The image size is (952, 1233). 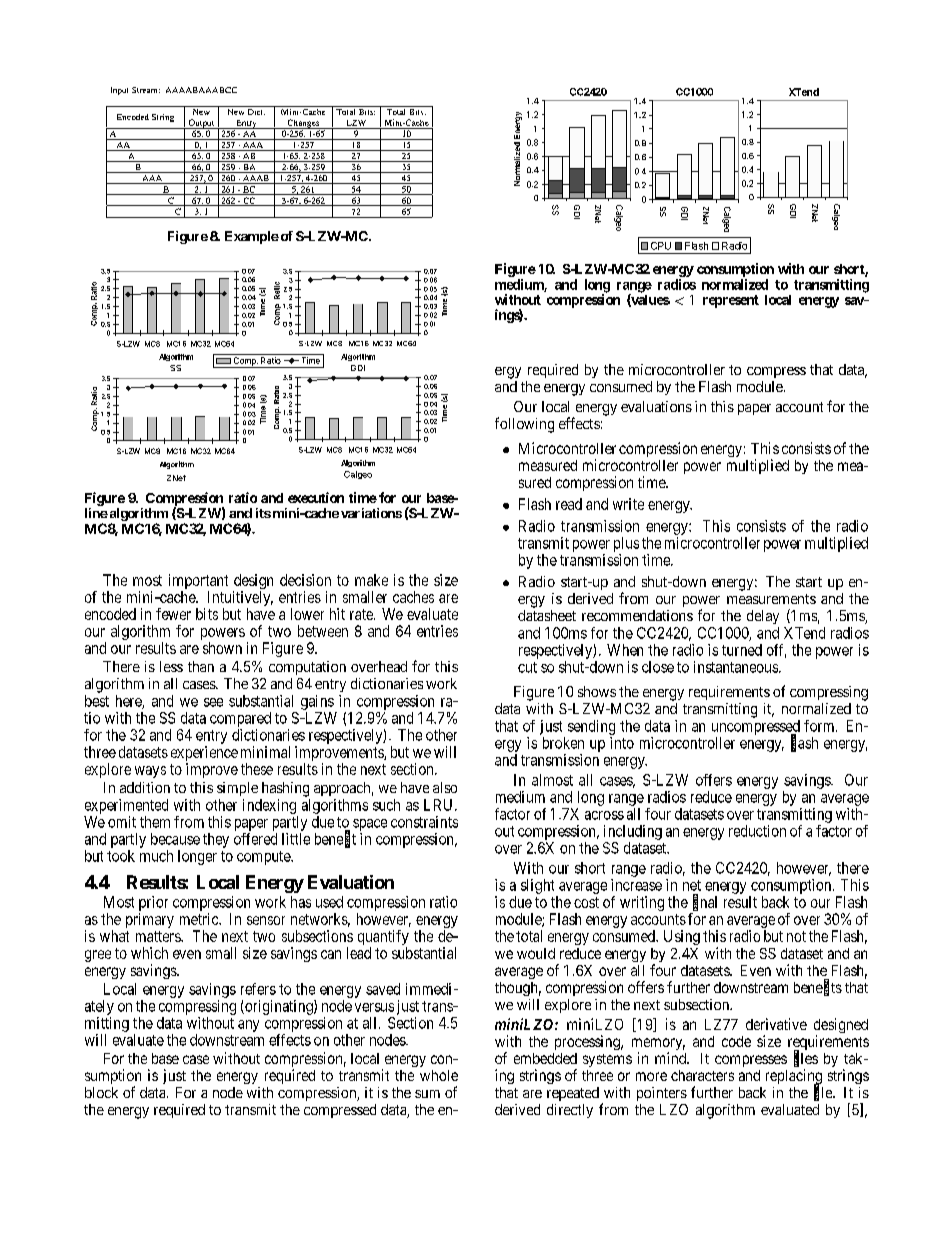 I want to click on block, so click(x=101, y=1092).
